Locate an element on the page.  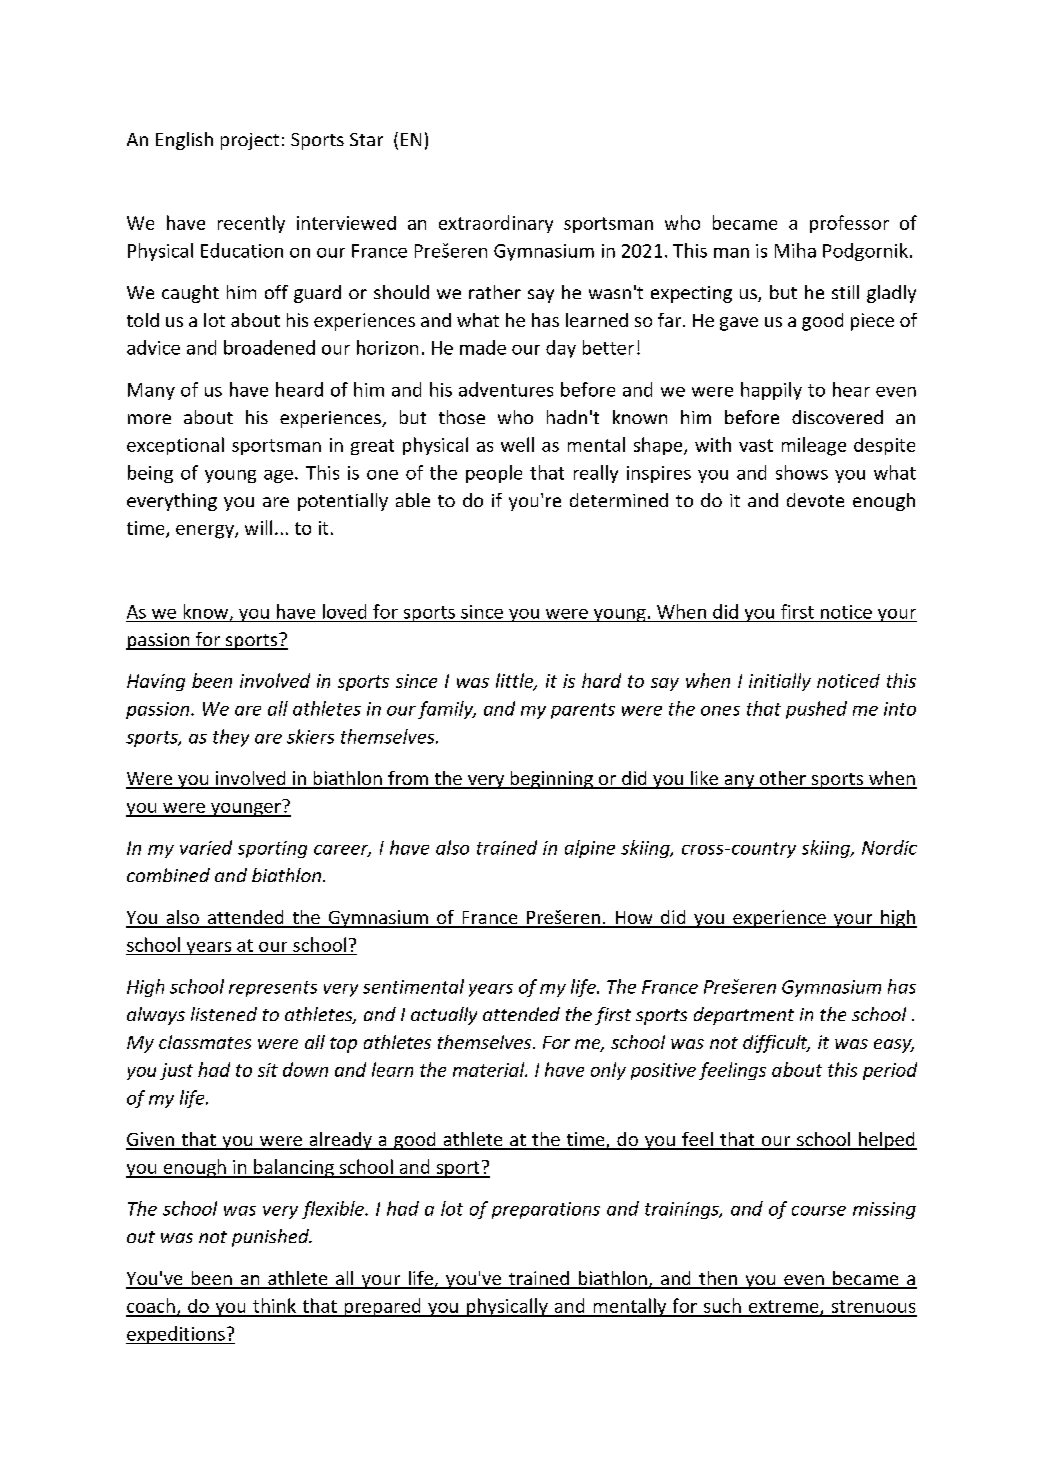
exceptional is located at coordinates (175, 446).
